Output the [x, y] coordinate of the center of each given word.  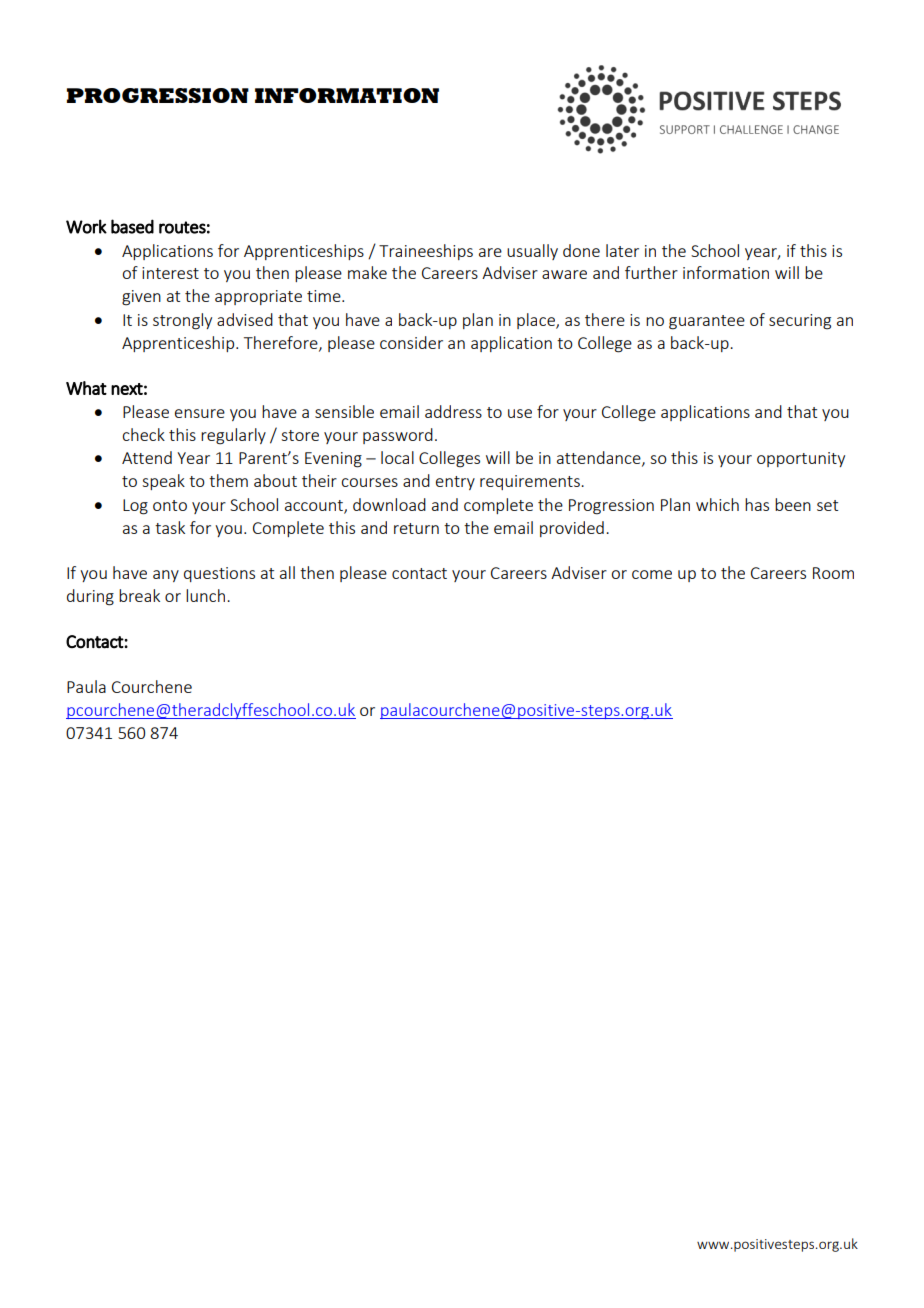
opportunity [801, 459]
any [166, 576]
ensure [200, 413]
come [652, 574]
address [453, 411]
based [132, 226]
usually [532, 252]
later [622, 250]
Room [833, 573]
